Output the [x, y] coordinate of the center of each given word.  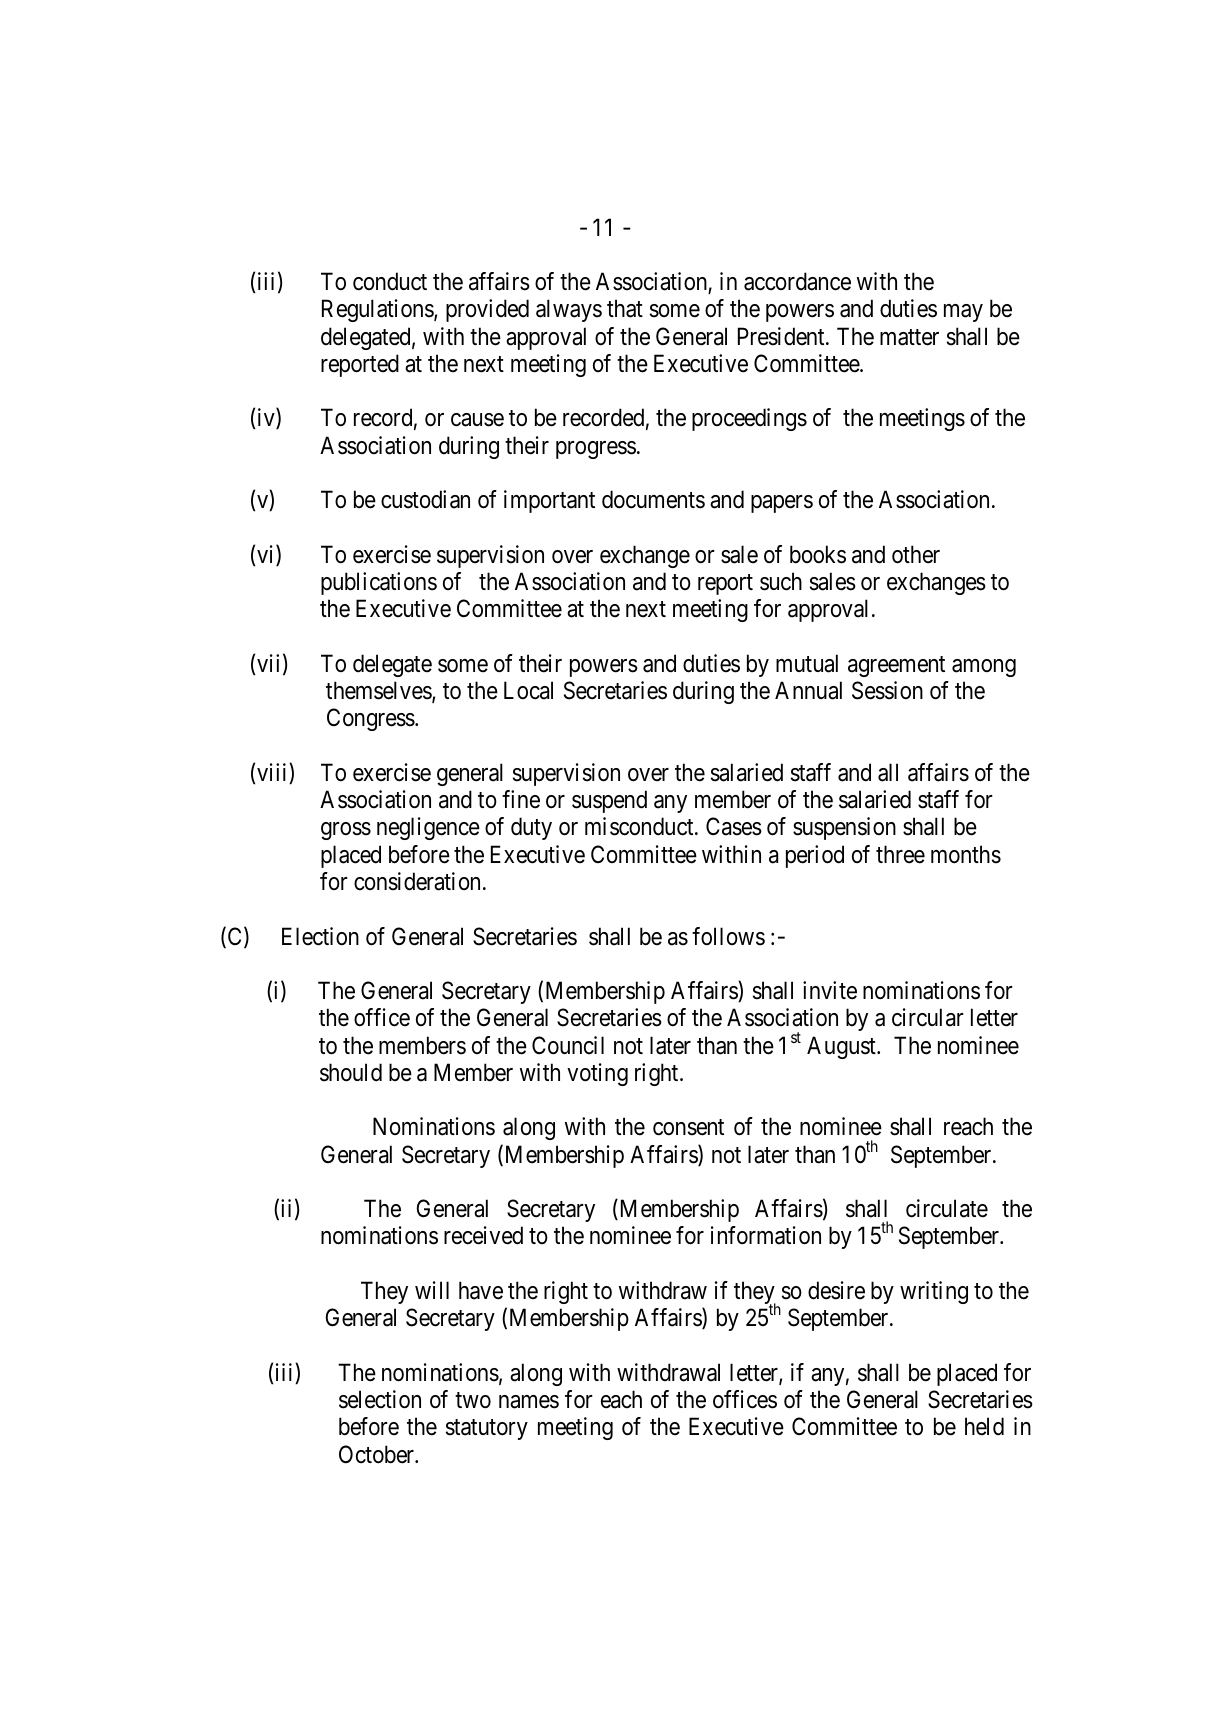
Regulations [378, 310]
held [984, 1426]
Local [528, 690]
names [529, 1402]
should [351, 1072]
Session [887, 690]
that [625, 308]
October [378, 1454]
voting [597, 1074]
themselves [379, 691]
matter [909, 337]
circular [928, 1017]
